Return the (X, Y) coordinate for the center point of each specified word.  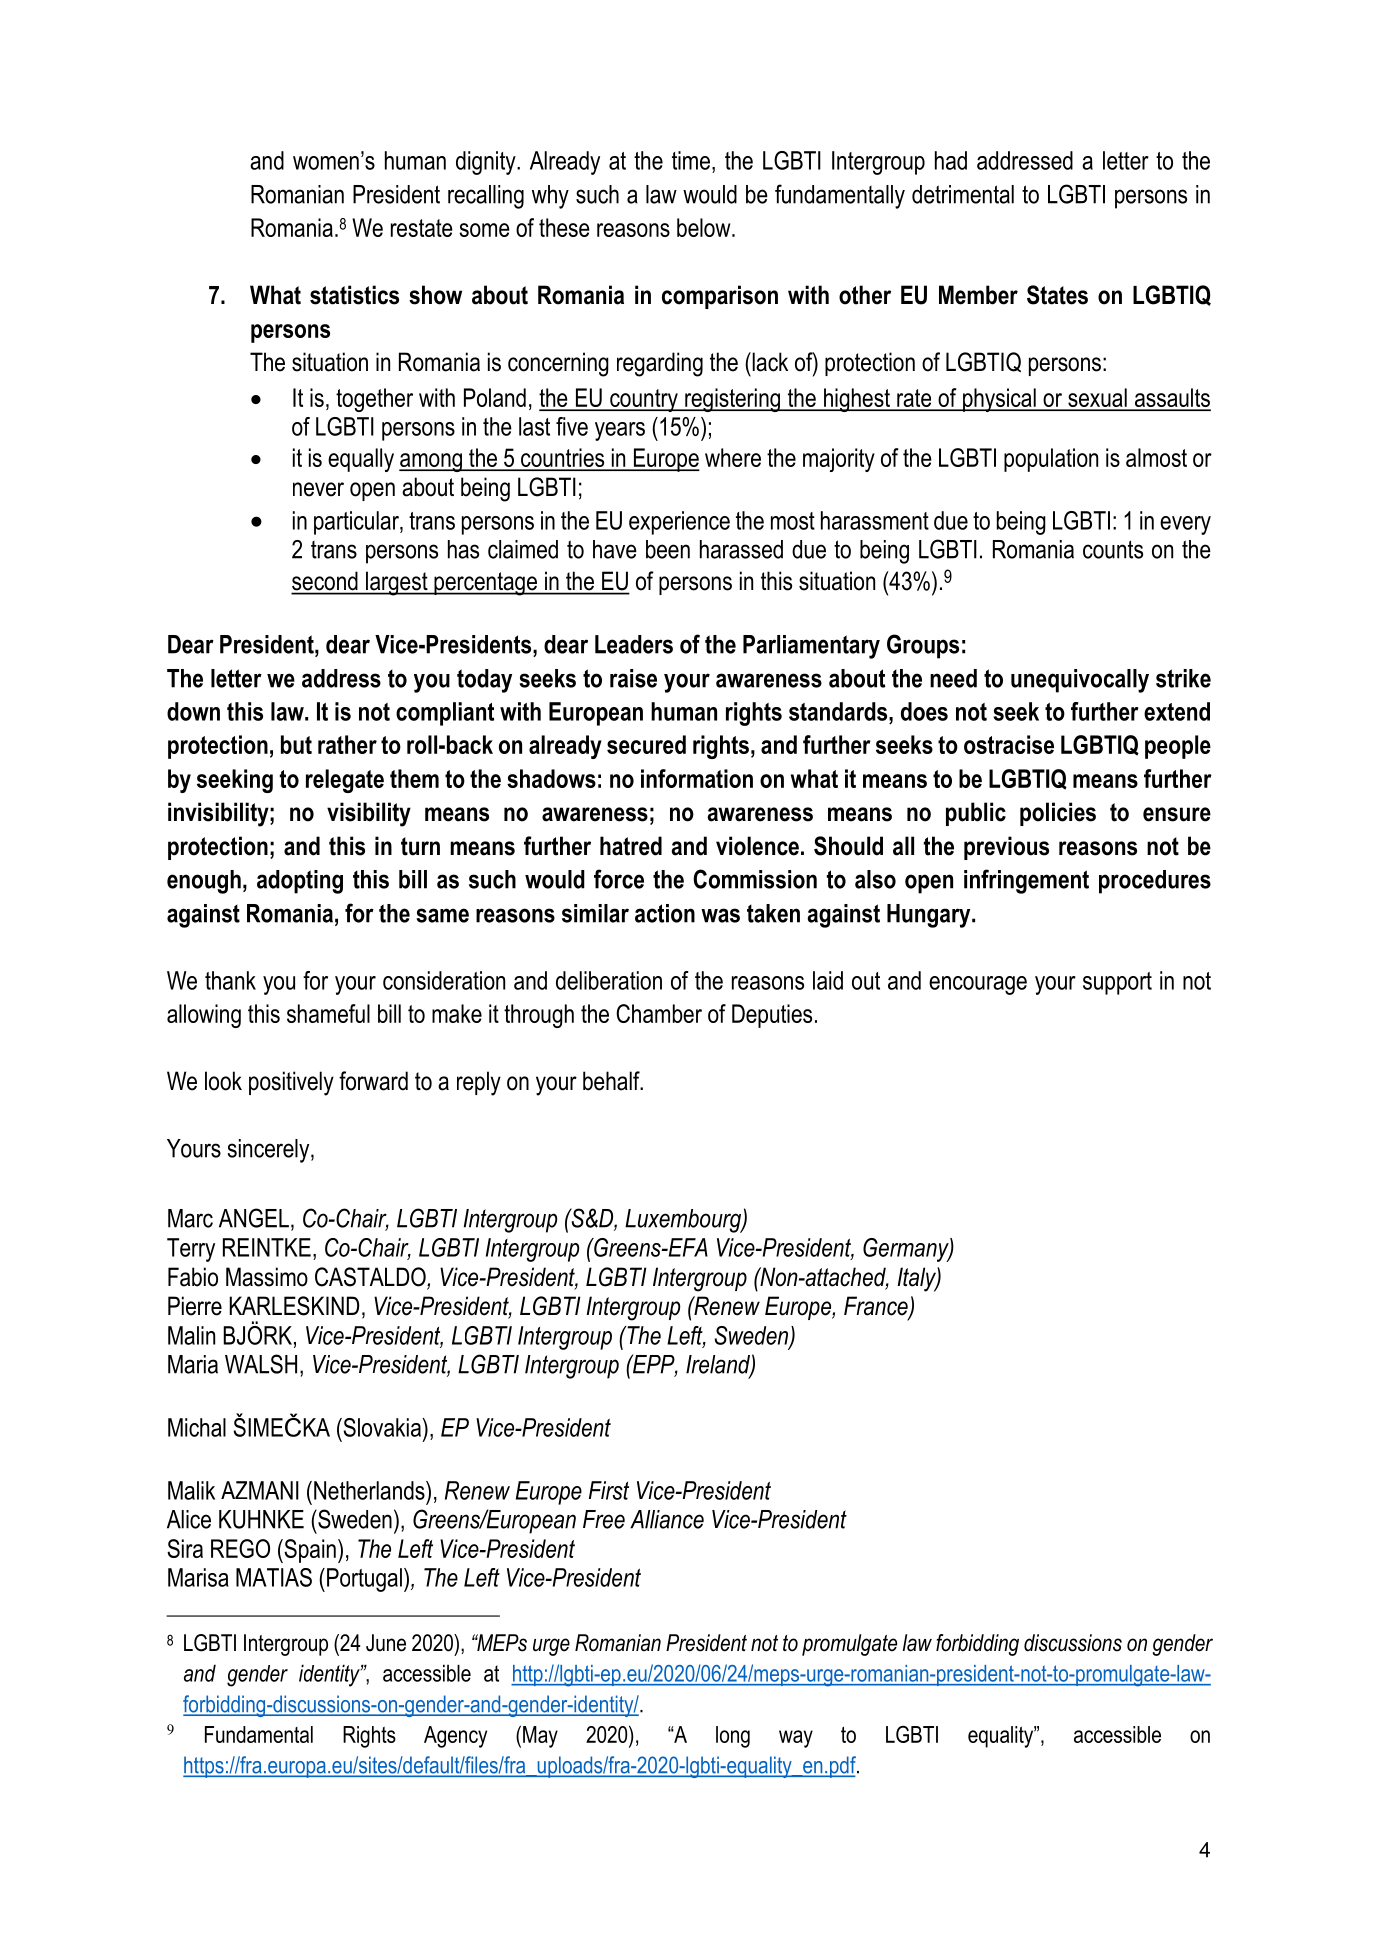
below (705, 227)
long (733, 1737)
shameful (328, 1013)
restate (422, 228)
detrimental (963, 194)
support (1117, 983)
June (386, 1643)
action (665, 913)
